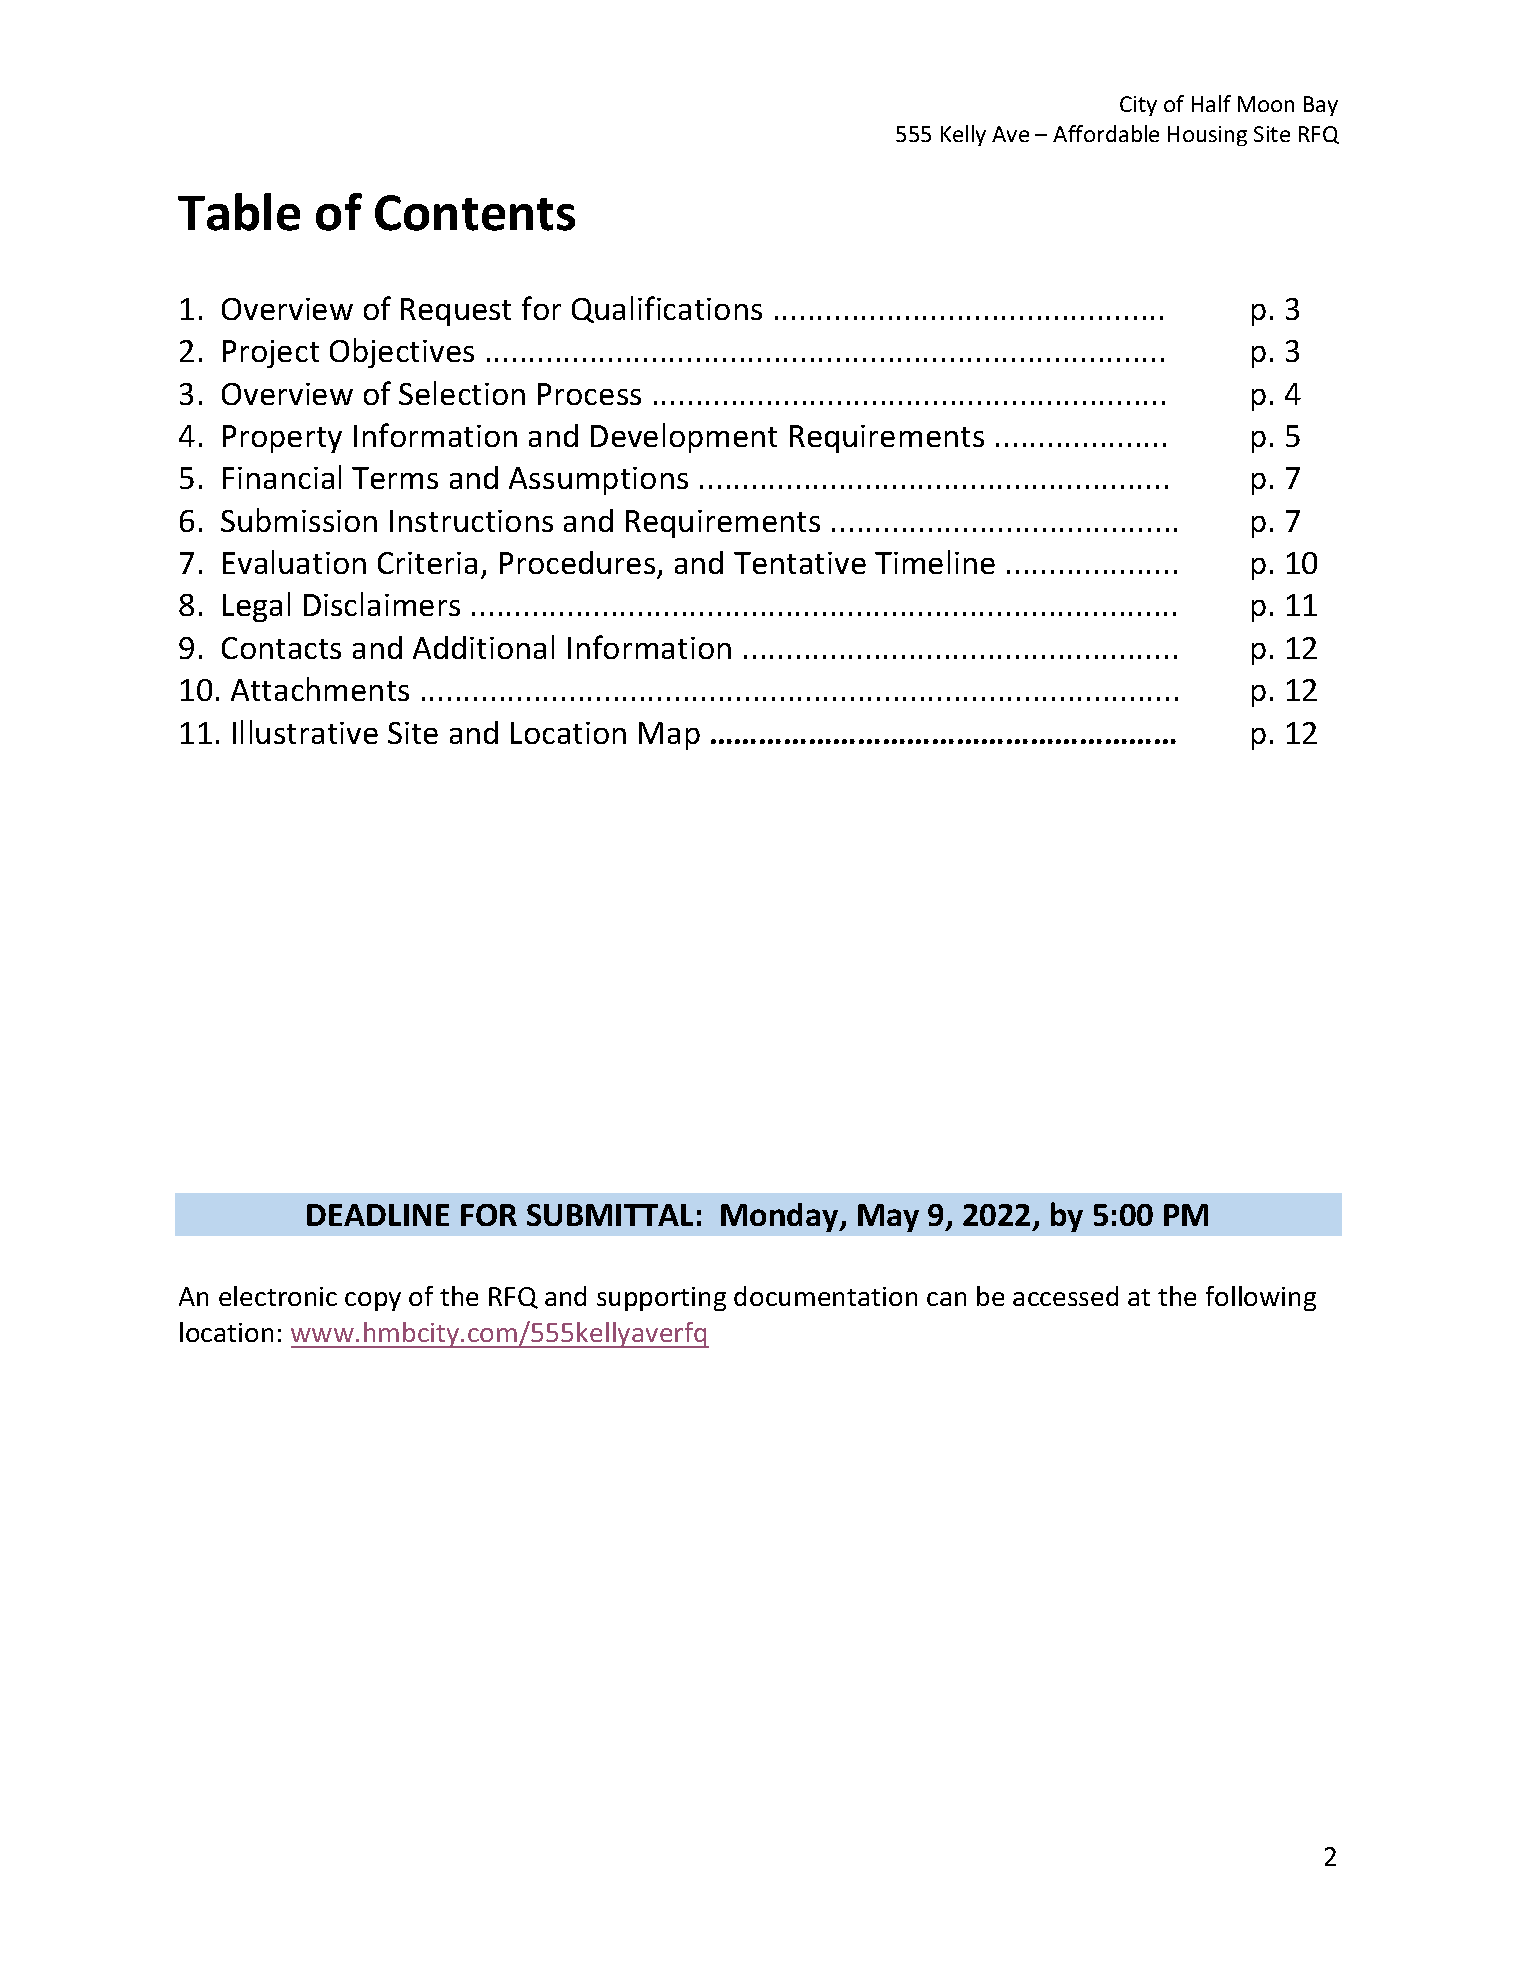 Image resolution: width=1517 pixels, height=1963 pixels. Describe the element at coordinates (669, 736) in the screenshot. I see `Map` at that location.
